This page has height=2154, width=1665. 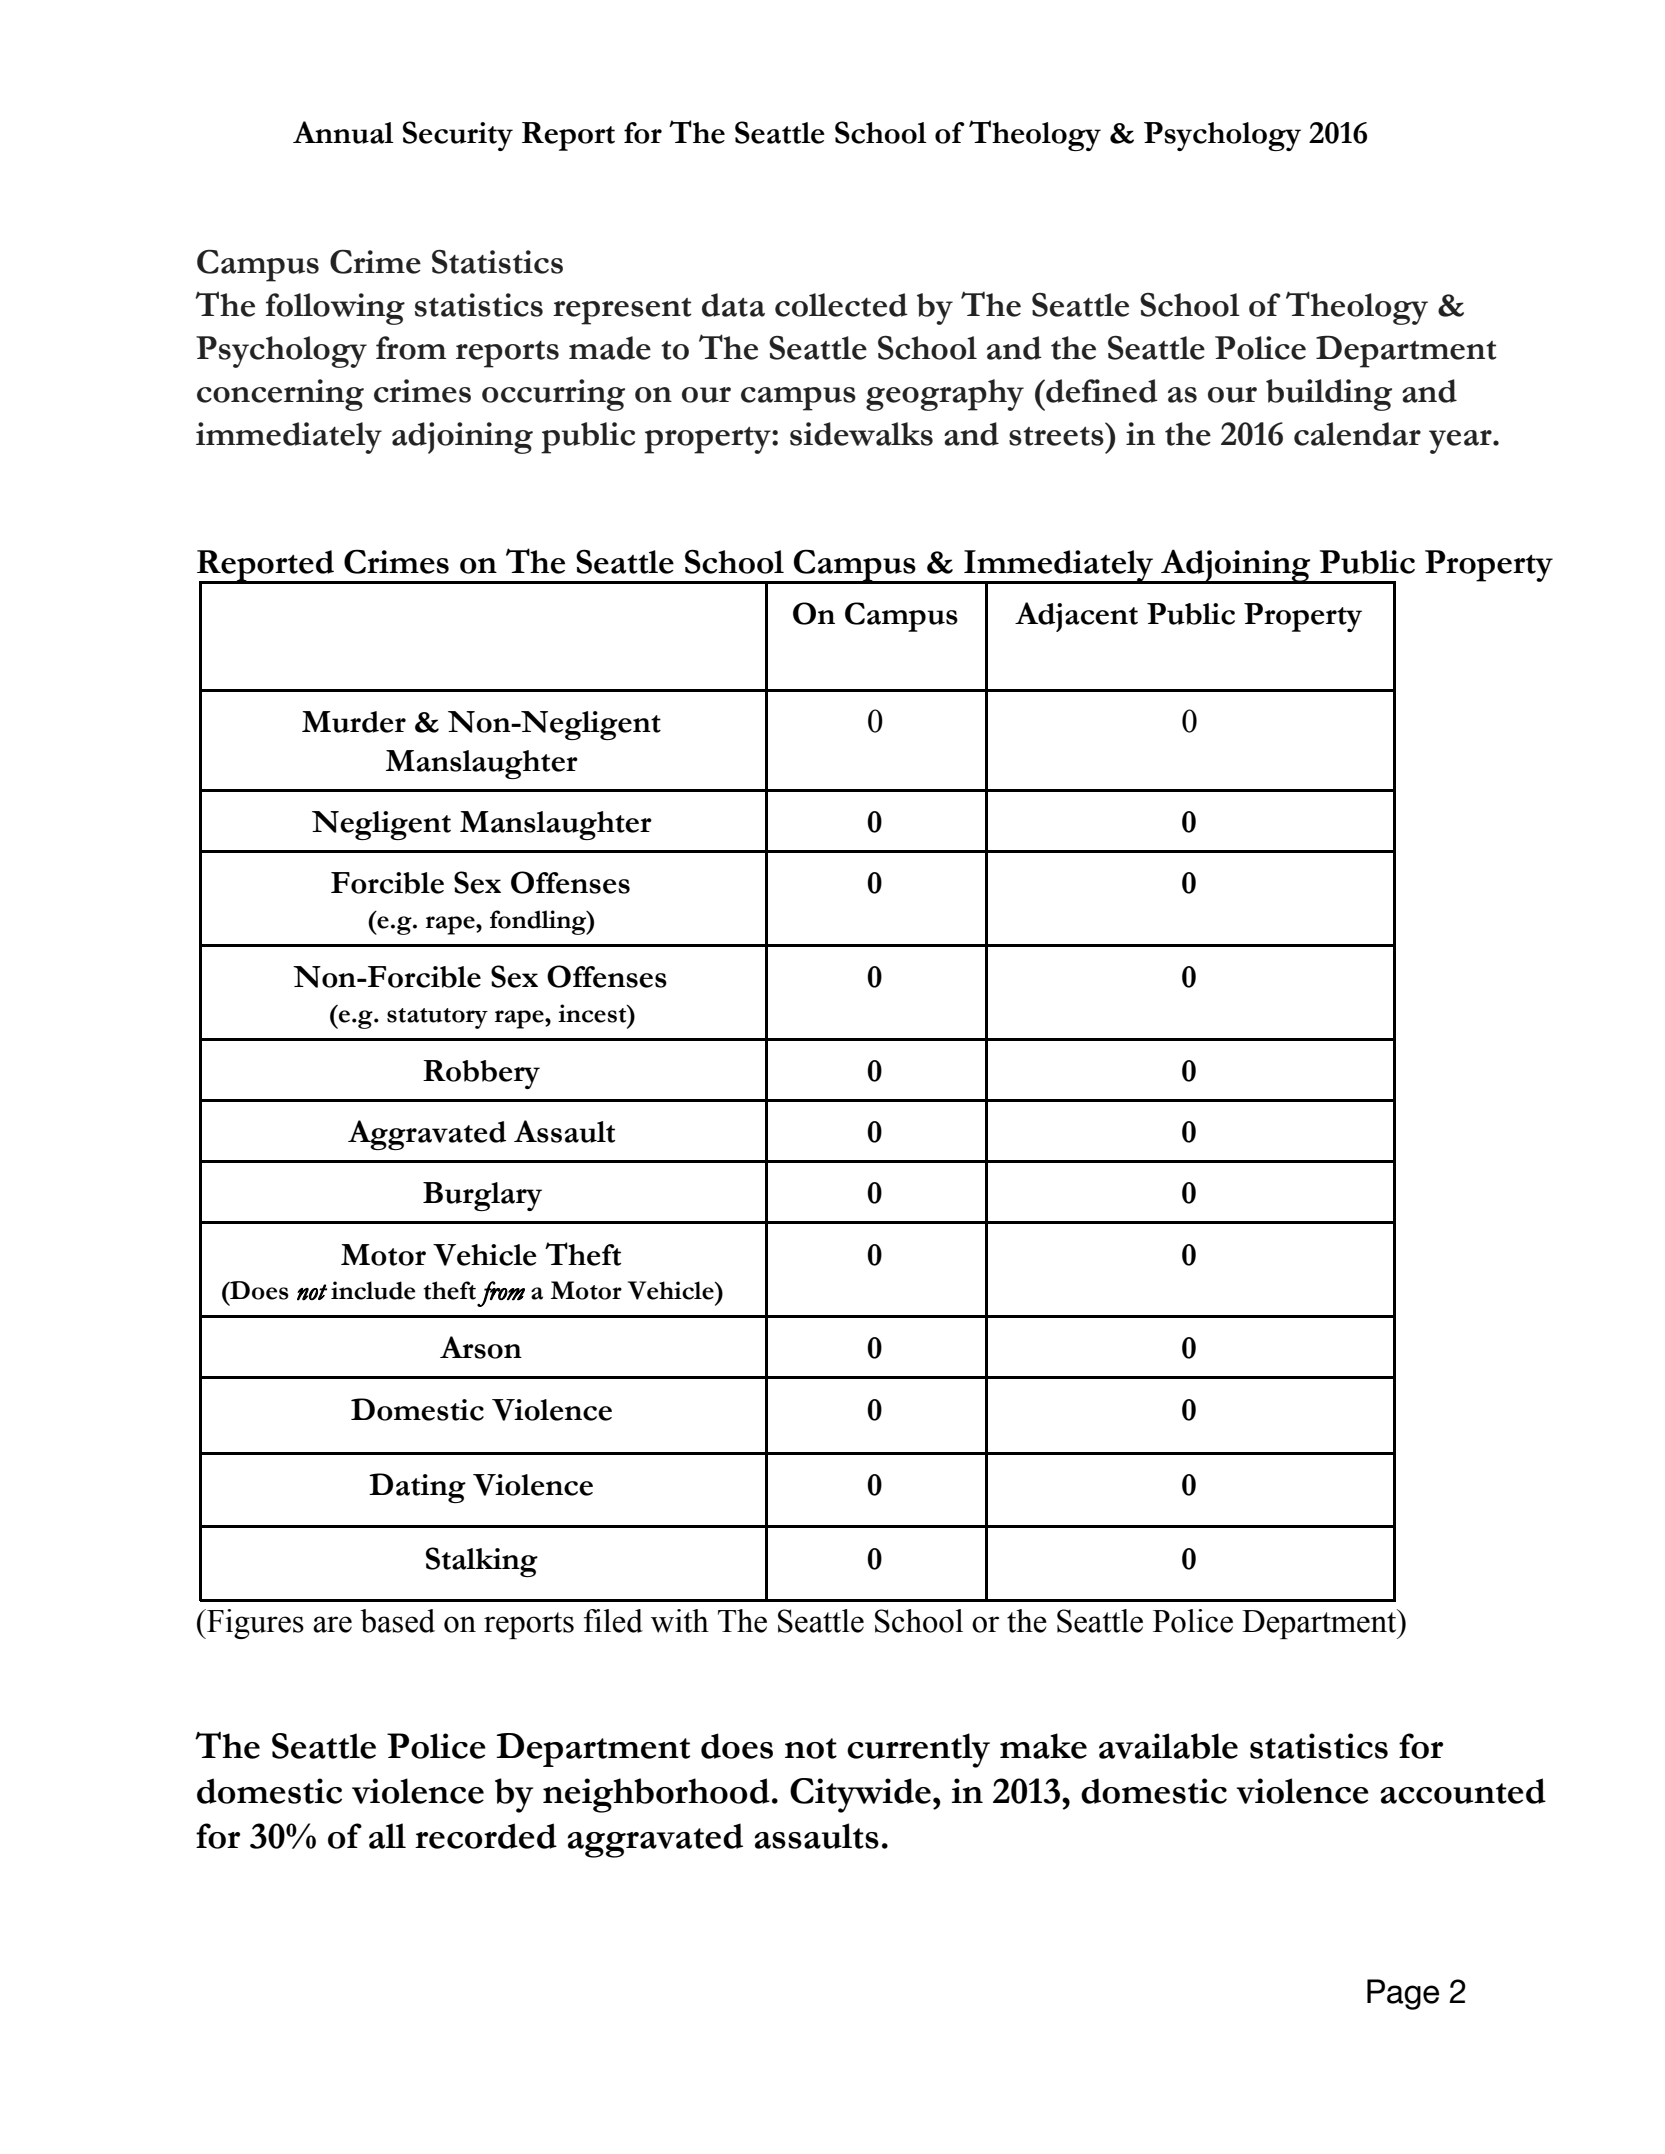 What do you see at coordinates (397, 1621) in the page?
I see `based` at bounding box center [397, 1621].
